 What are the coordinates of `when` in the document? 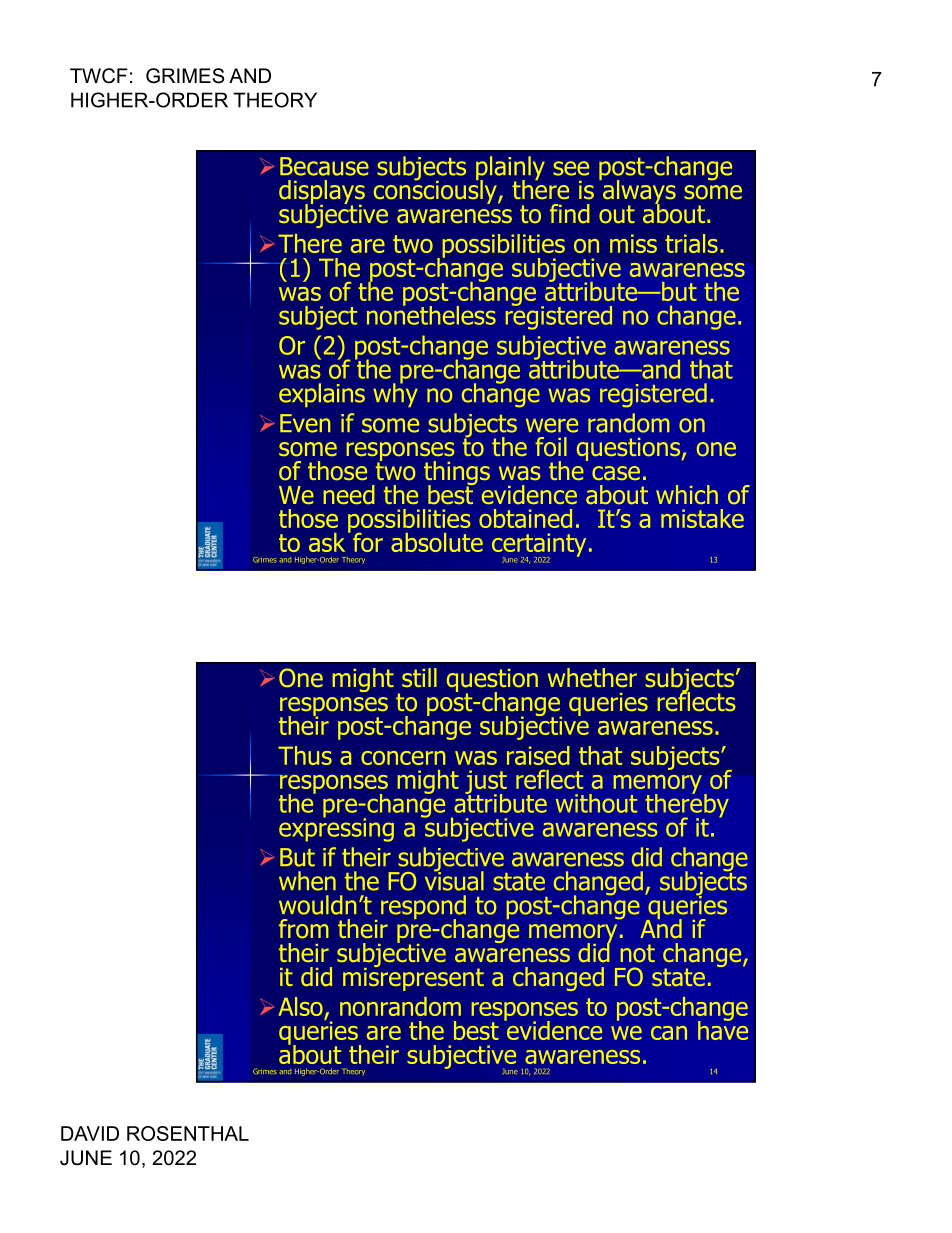 It's located at (307, 881).
